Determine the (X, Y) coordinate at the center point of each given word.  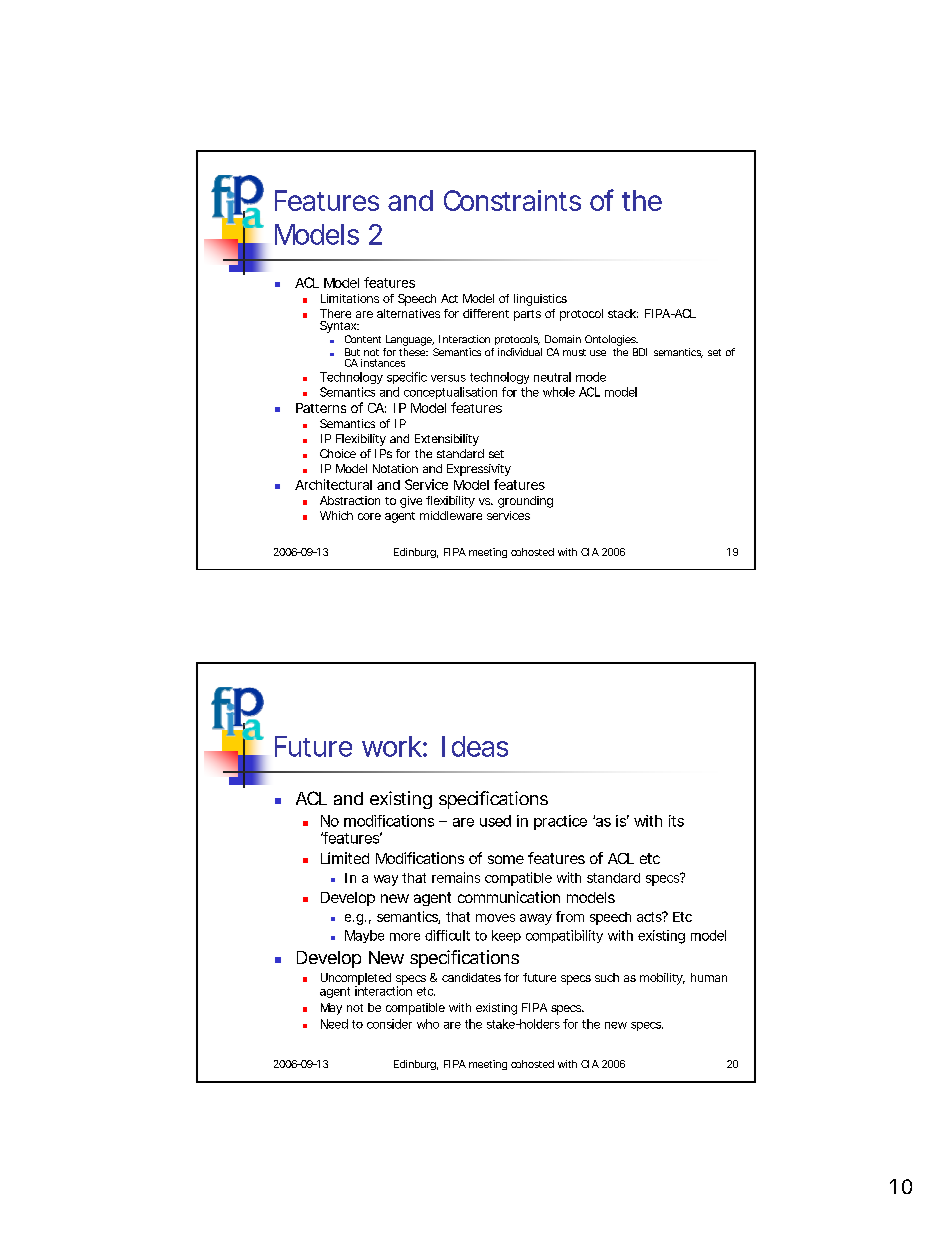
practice (560, 822)
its (676, 821)
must (574, 352)
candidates (471, 977)
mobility (662, 979)
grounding (525, 502)
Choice (338, 453)
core (369, 516)
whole (559, 392)
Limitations (350, 298)
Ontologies (611, 340)
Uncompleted (356, 980)
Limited (345, 858)
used (495, 821)
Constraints (512, 200)
